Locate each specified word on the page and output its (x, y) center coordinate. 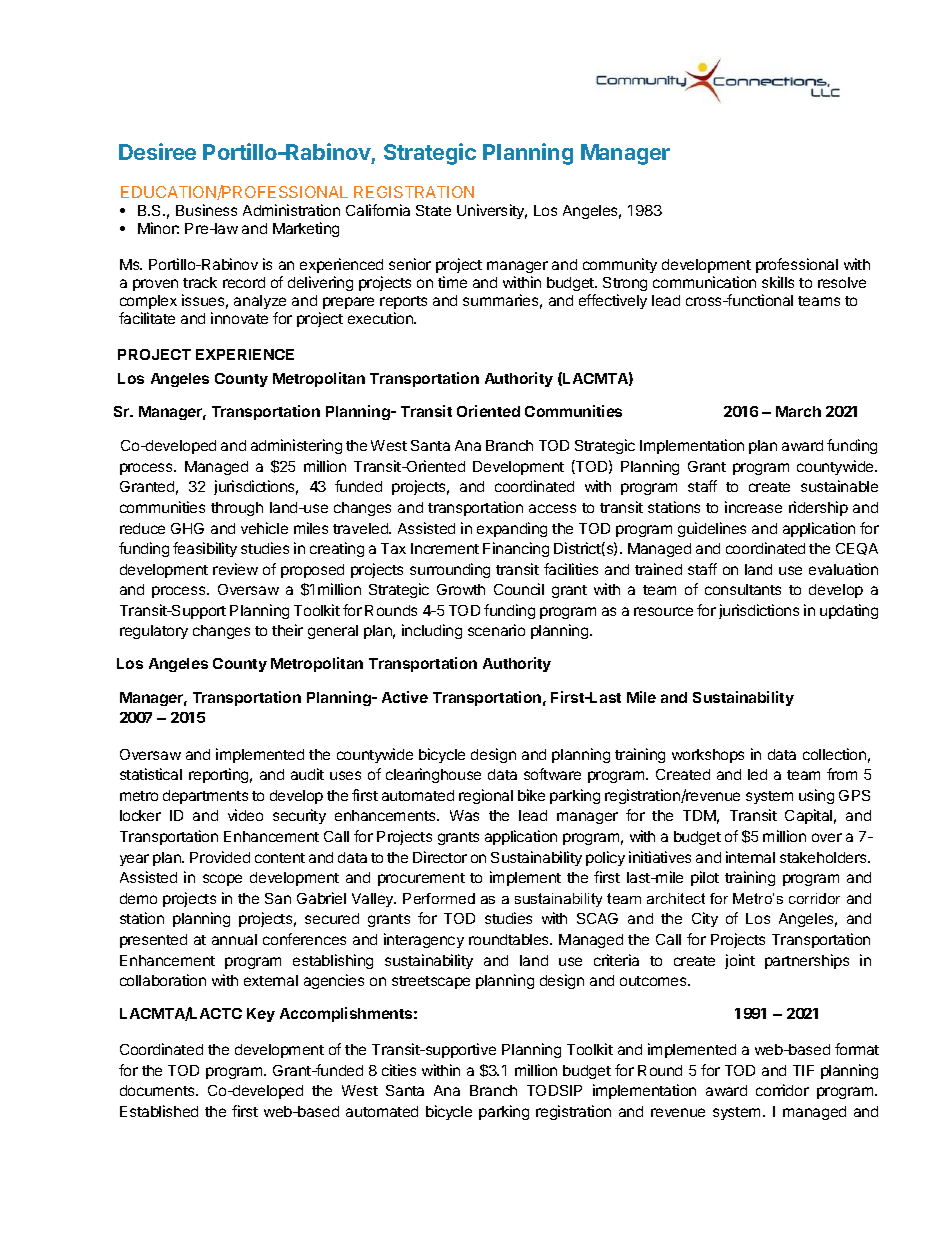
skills (778, 282)
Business (206, 210)
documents (158, 1090)
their (287, 630)
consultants (743, 589)
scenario (496, 630)
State (433, 210)
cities (399, 1070)
